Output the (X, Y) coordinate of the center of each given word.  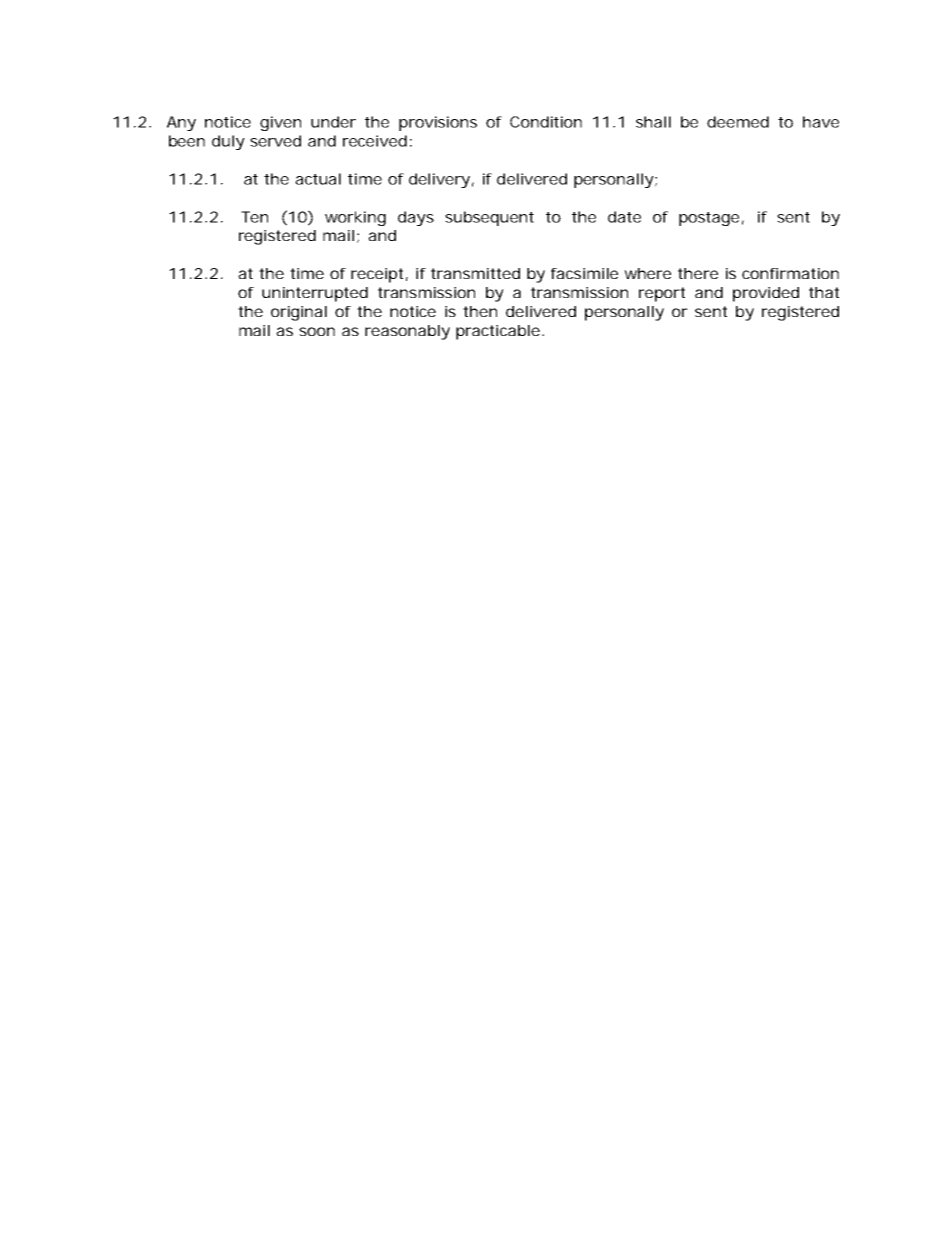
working (355, 218)
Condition (546, 122)
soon (317, 331)
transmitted (475, 273)
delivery (439, 180)
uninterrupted (315, 294)
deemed (738, 122)
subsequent (489, 218)
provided (766, 294)
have (821, 122)
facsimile (584, 273)
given (280, 123)
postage (709, 219)
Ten (254, 217)
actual (318, 179)
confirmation (790, 273)
